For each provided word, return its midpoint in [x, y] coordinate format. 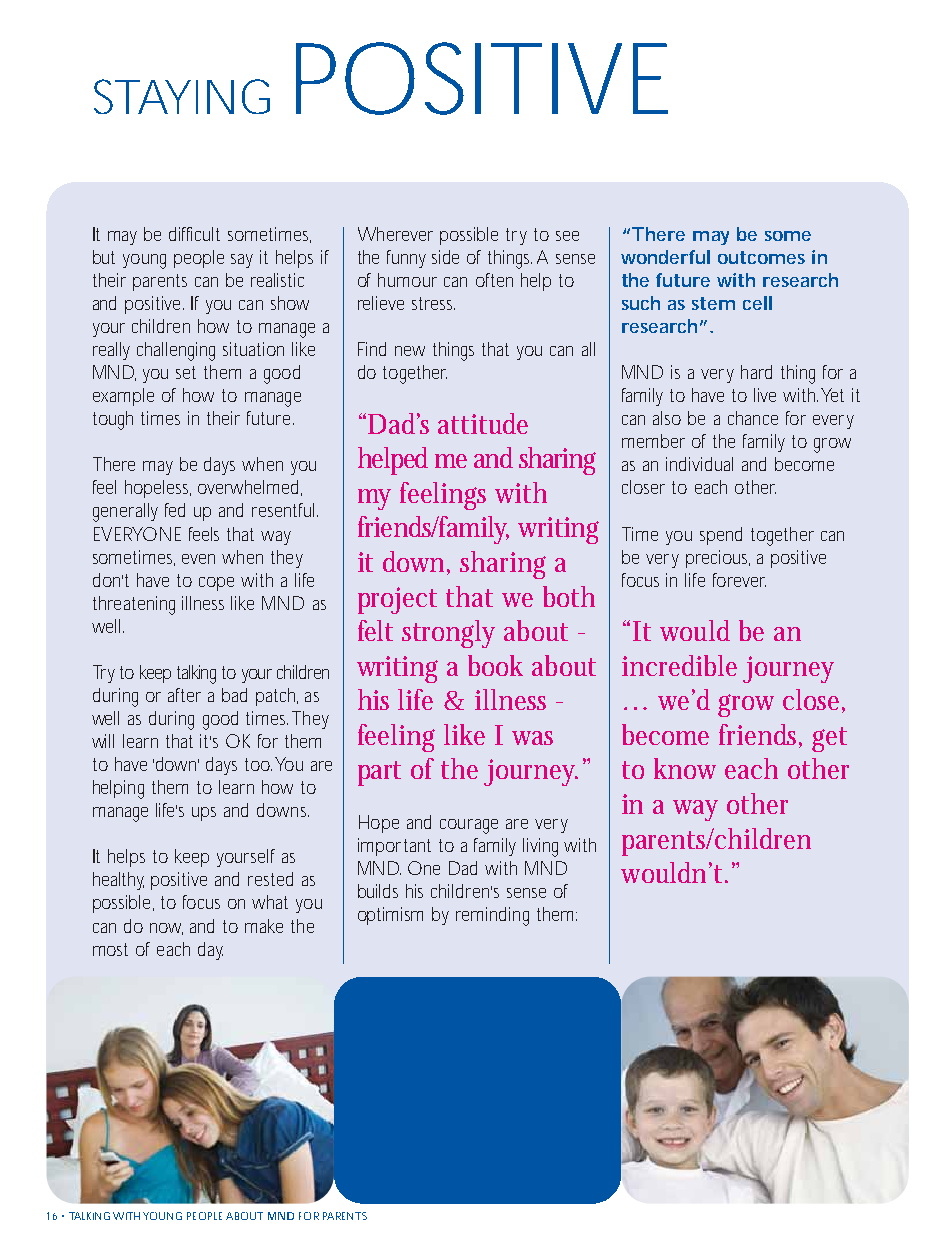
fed [175, 510]
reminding [492, 916]
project [397, 600]
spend [721, 536]
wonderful [665, 257]
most [110, 949]
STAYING [182, 96]
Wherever [395, 234]
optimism [390, 916]
